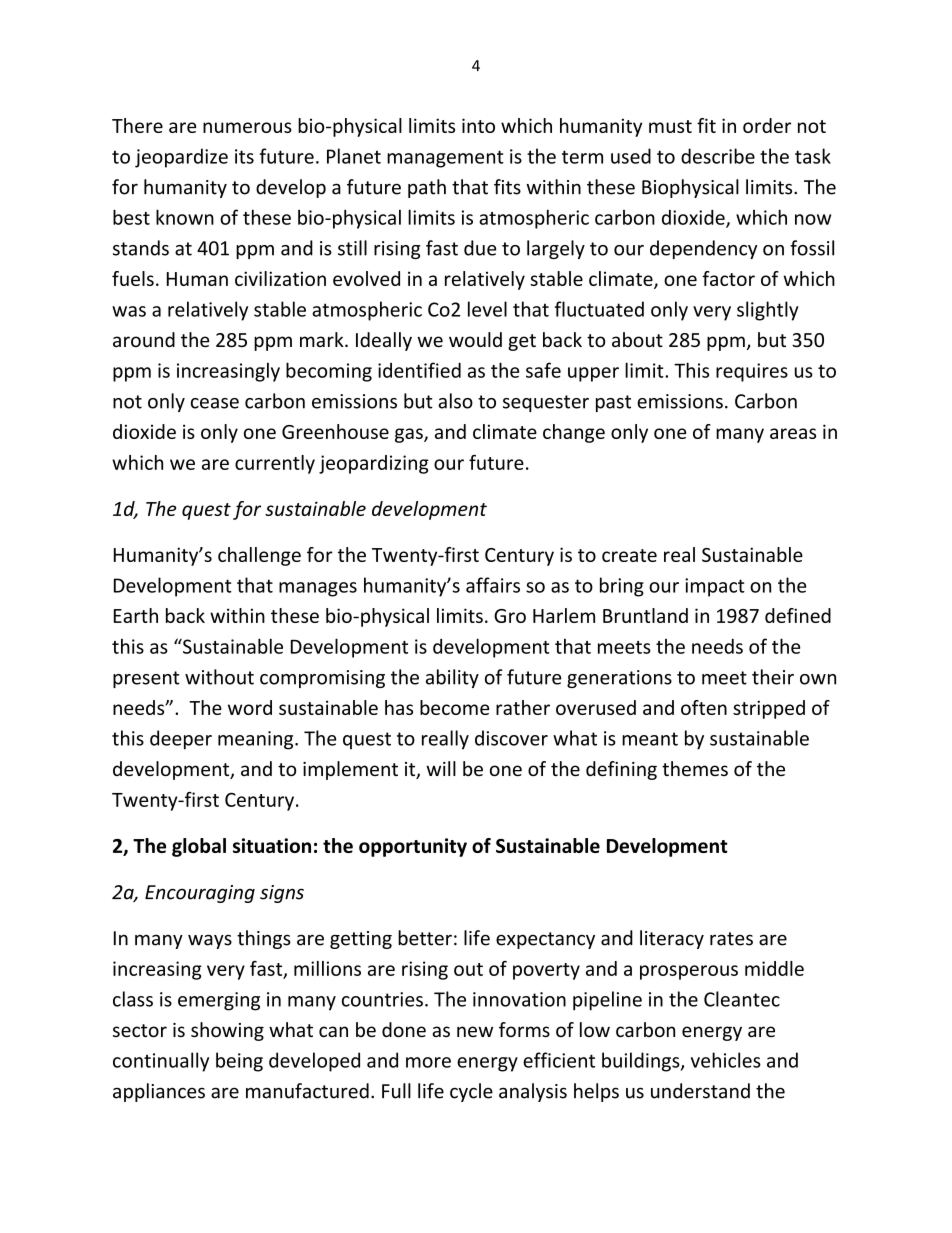  Describe the element at coordinates (718, 156) in the image. I see `describe` at that location.
